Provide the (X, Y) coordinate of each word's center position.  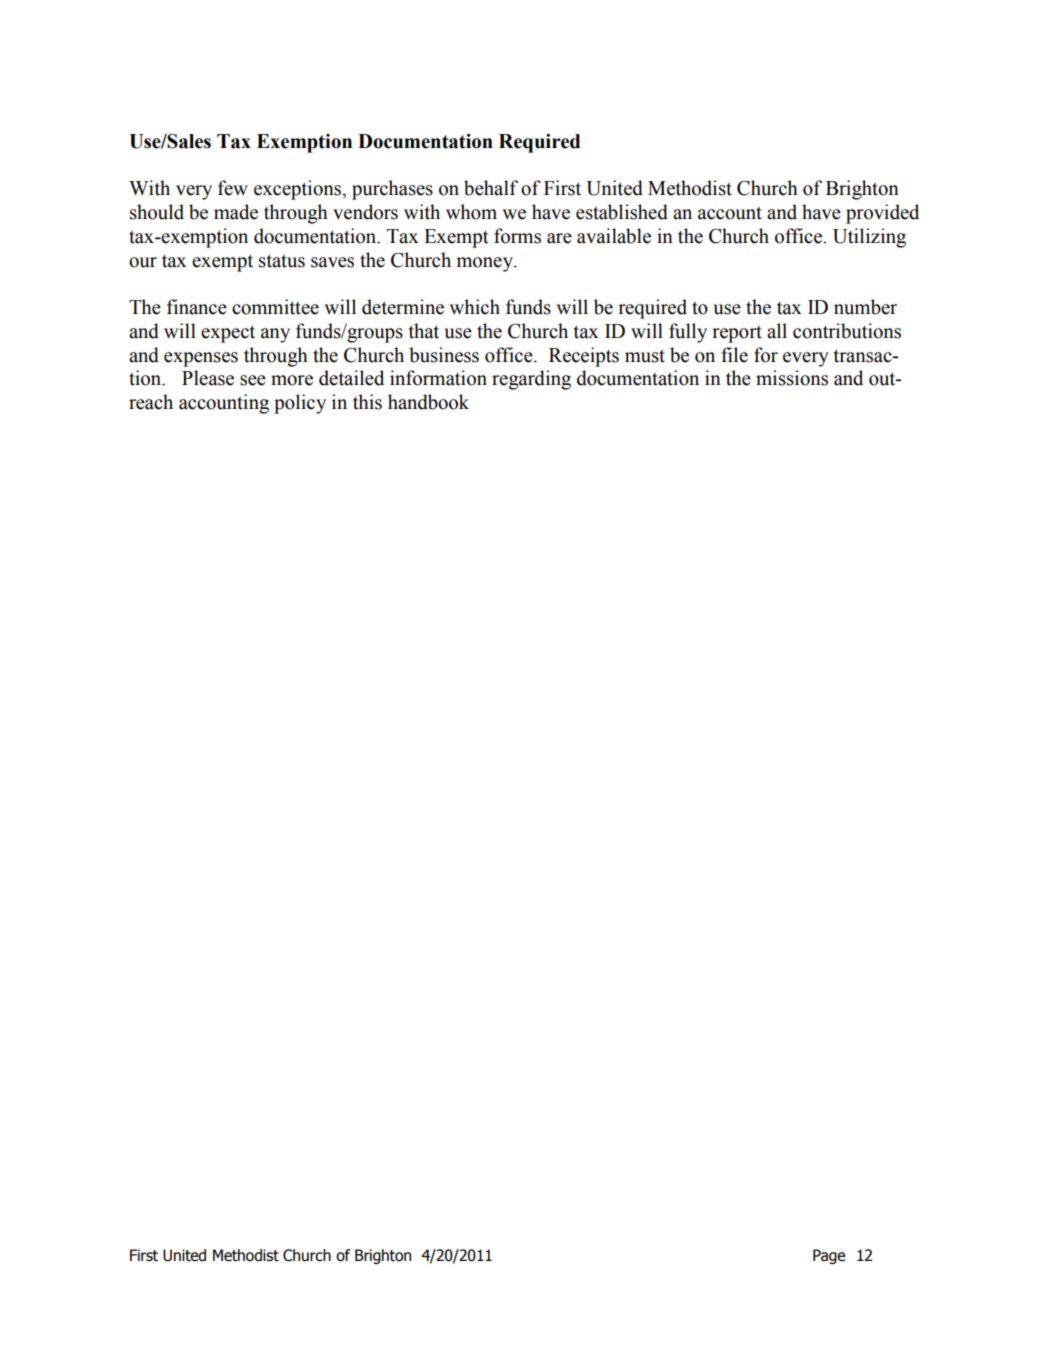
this (367, 402)
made (236, 212)
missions (792, 378)
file (734, 355)
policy (300, 404)
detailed (351, 378)
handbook (428, 402)
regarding (531, 380)
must (645, 356)
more (292, 380)
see (253, 380)
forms (517, 236)
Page (829, 1256)
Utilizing (869, 238)
